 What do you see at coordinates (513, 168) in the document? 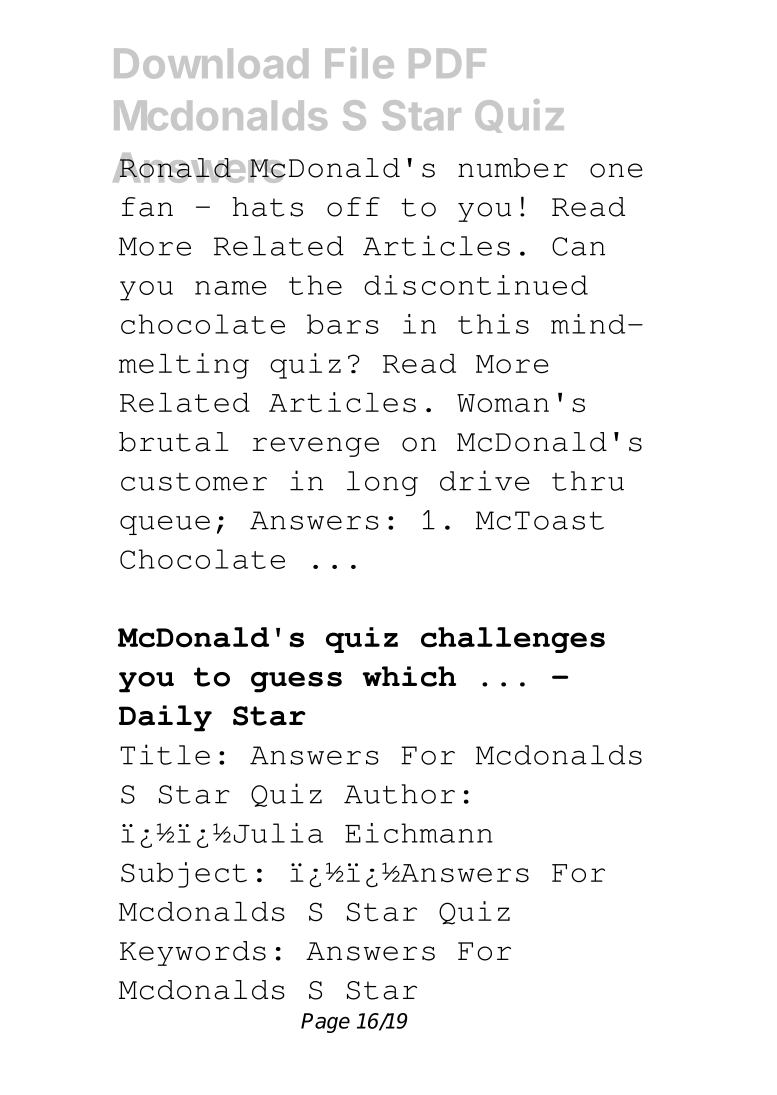
I see `number` at bounding box center [513, 168].
